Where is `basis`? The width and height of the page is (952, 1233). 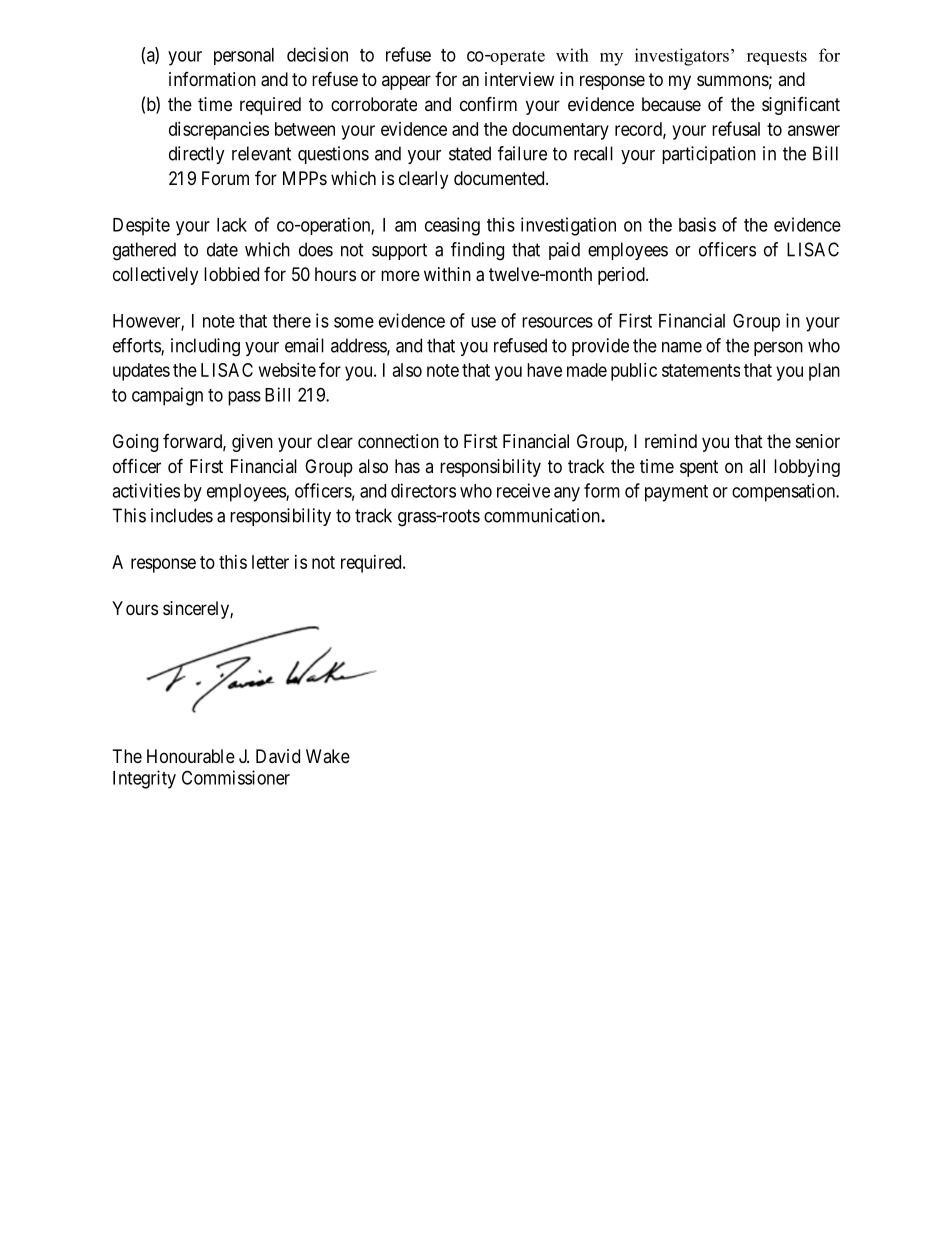 basis is located at coordinates (697, 224).
